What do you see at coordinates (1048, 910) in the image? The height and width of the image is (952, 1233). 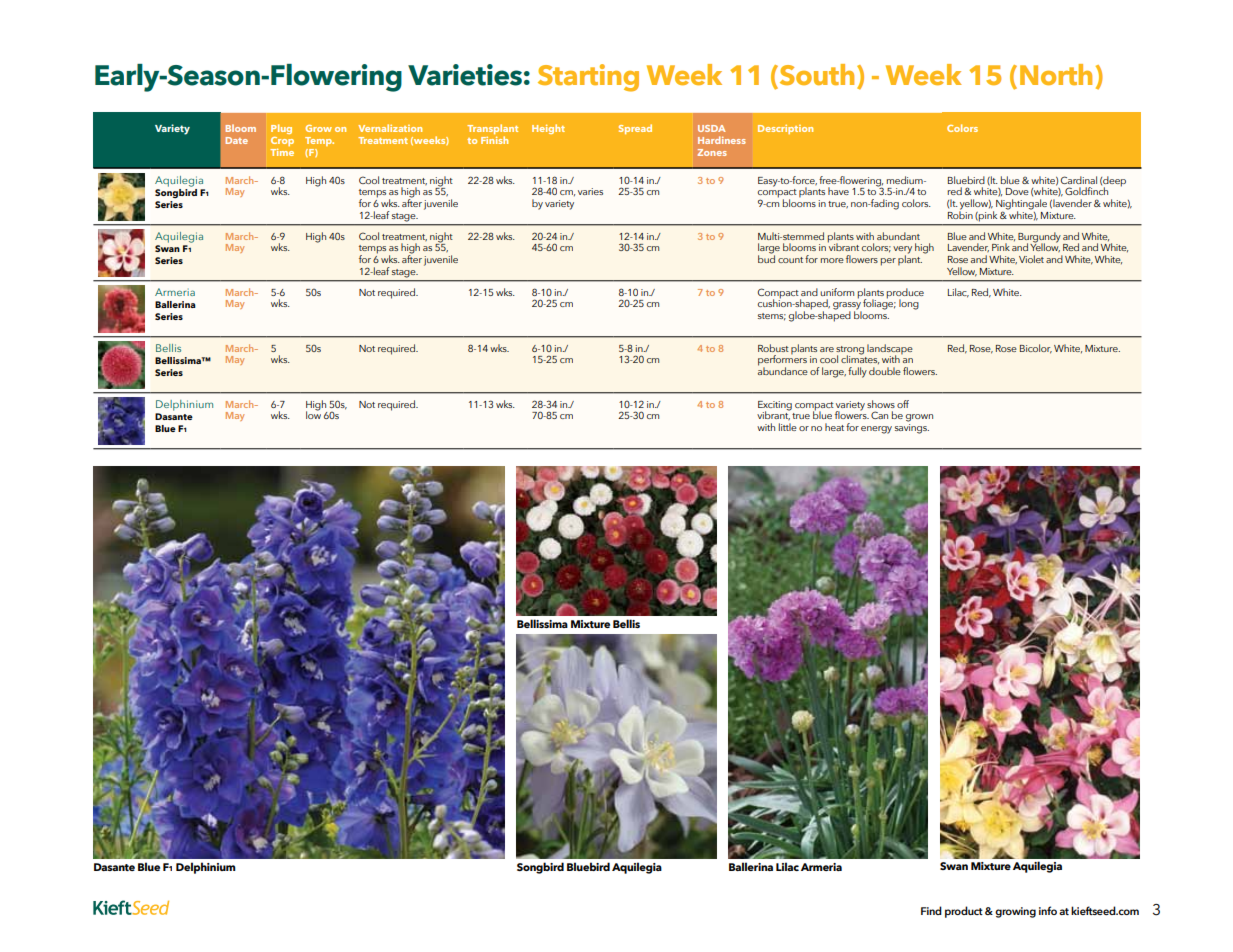 I see `info` at bounding box center [1048, 910].
